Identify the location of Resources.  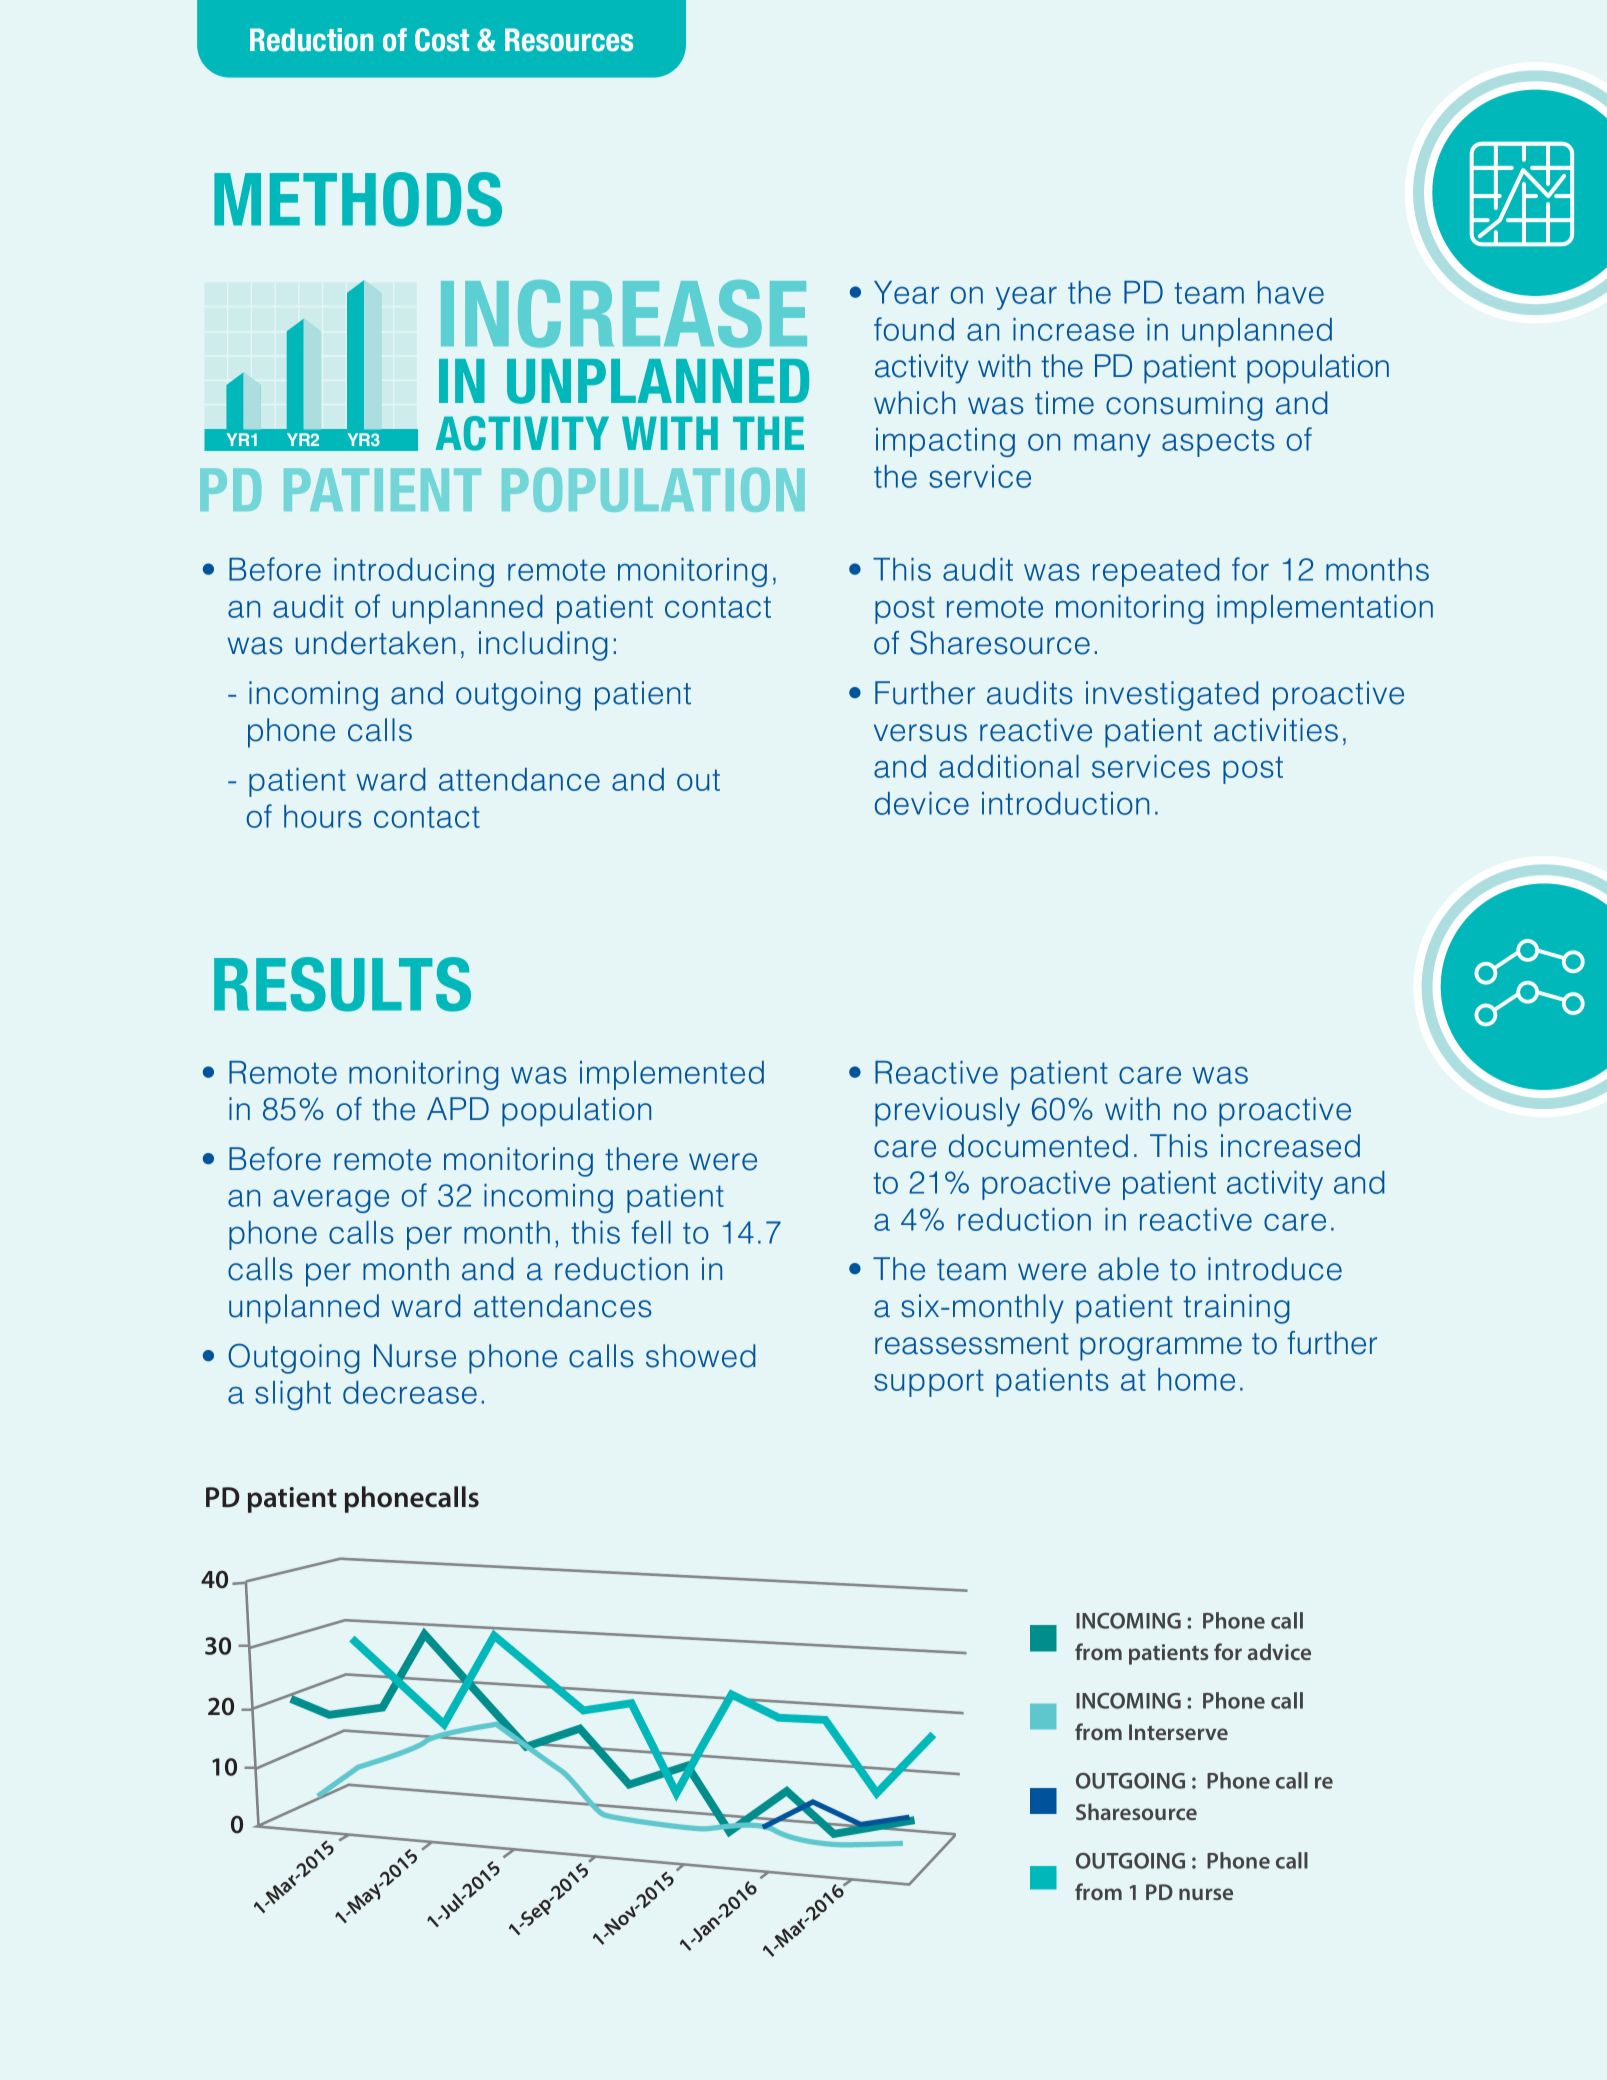
(569, 40).
